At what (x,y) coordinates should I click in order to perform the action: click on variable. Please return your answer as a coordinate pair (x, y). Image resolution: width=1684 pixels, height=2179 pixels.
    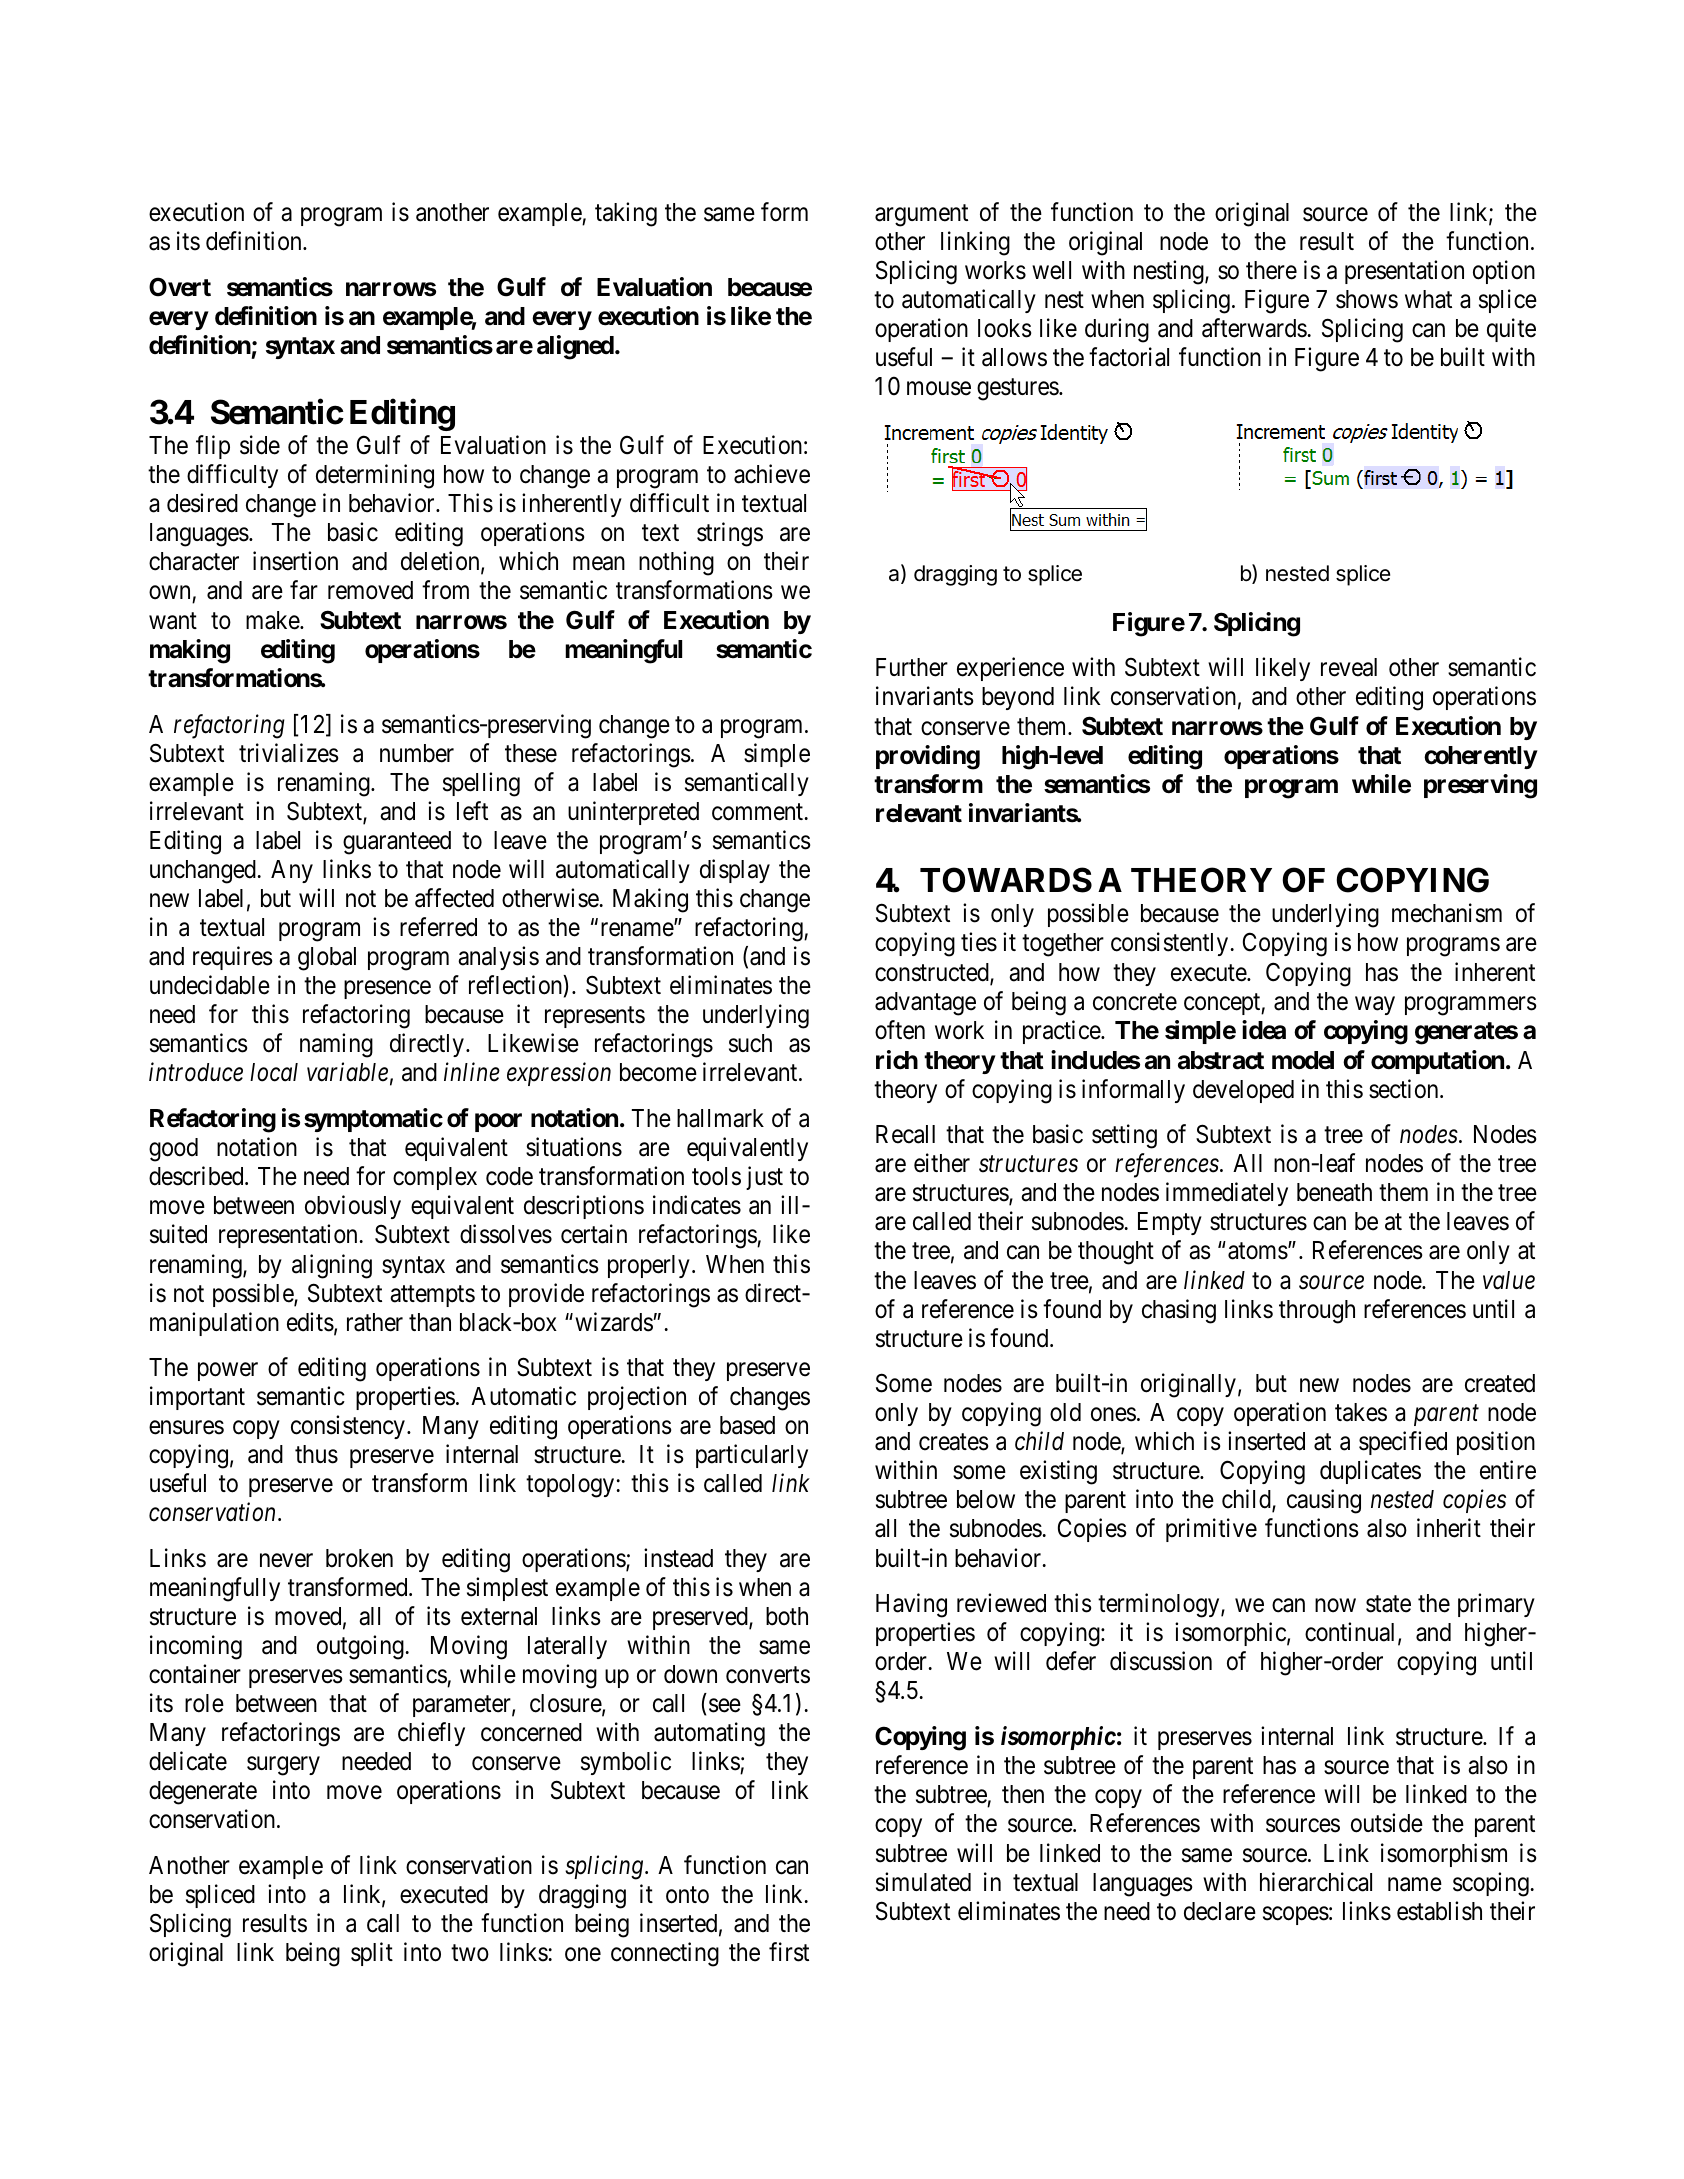
    Looking at the image, I should click on (347, 1072).
